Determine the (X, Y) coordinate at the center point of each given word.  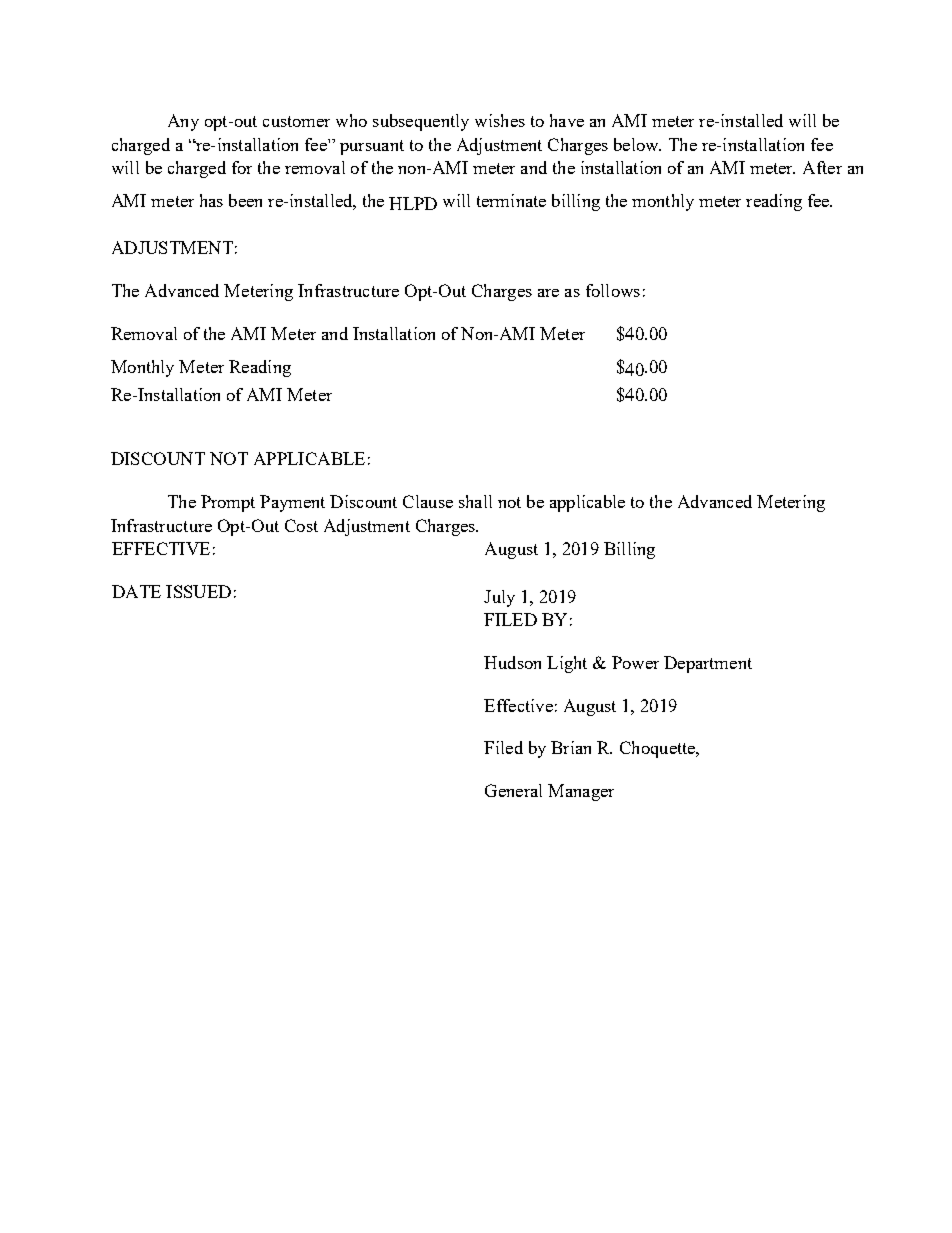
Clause (428, 501)
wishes (500, 120)
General (513, 790)
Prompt (228, 503)
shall (475, 501)
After (822, 167)
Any (183, 122)
